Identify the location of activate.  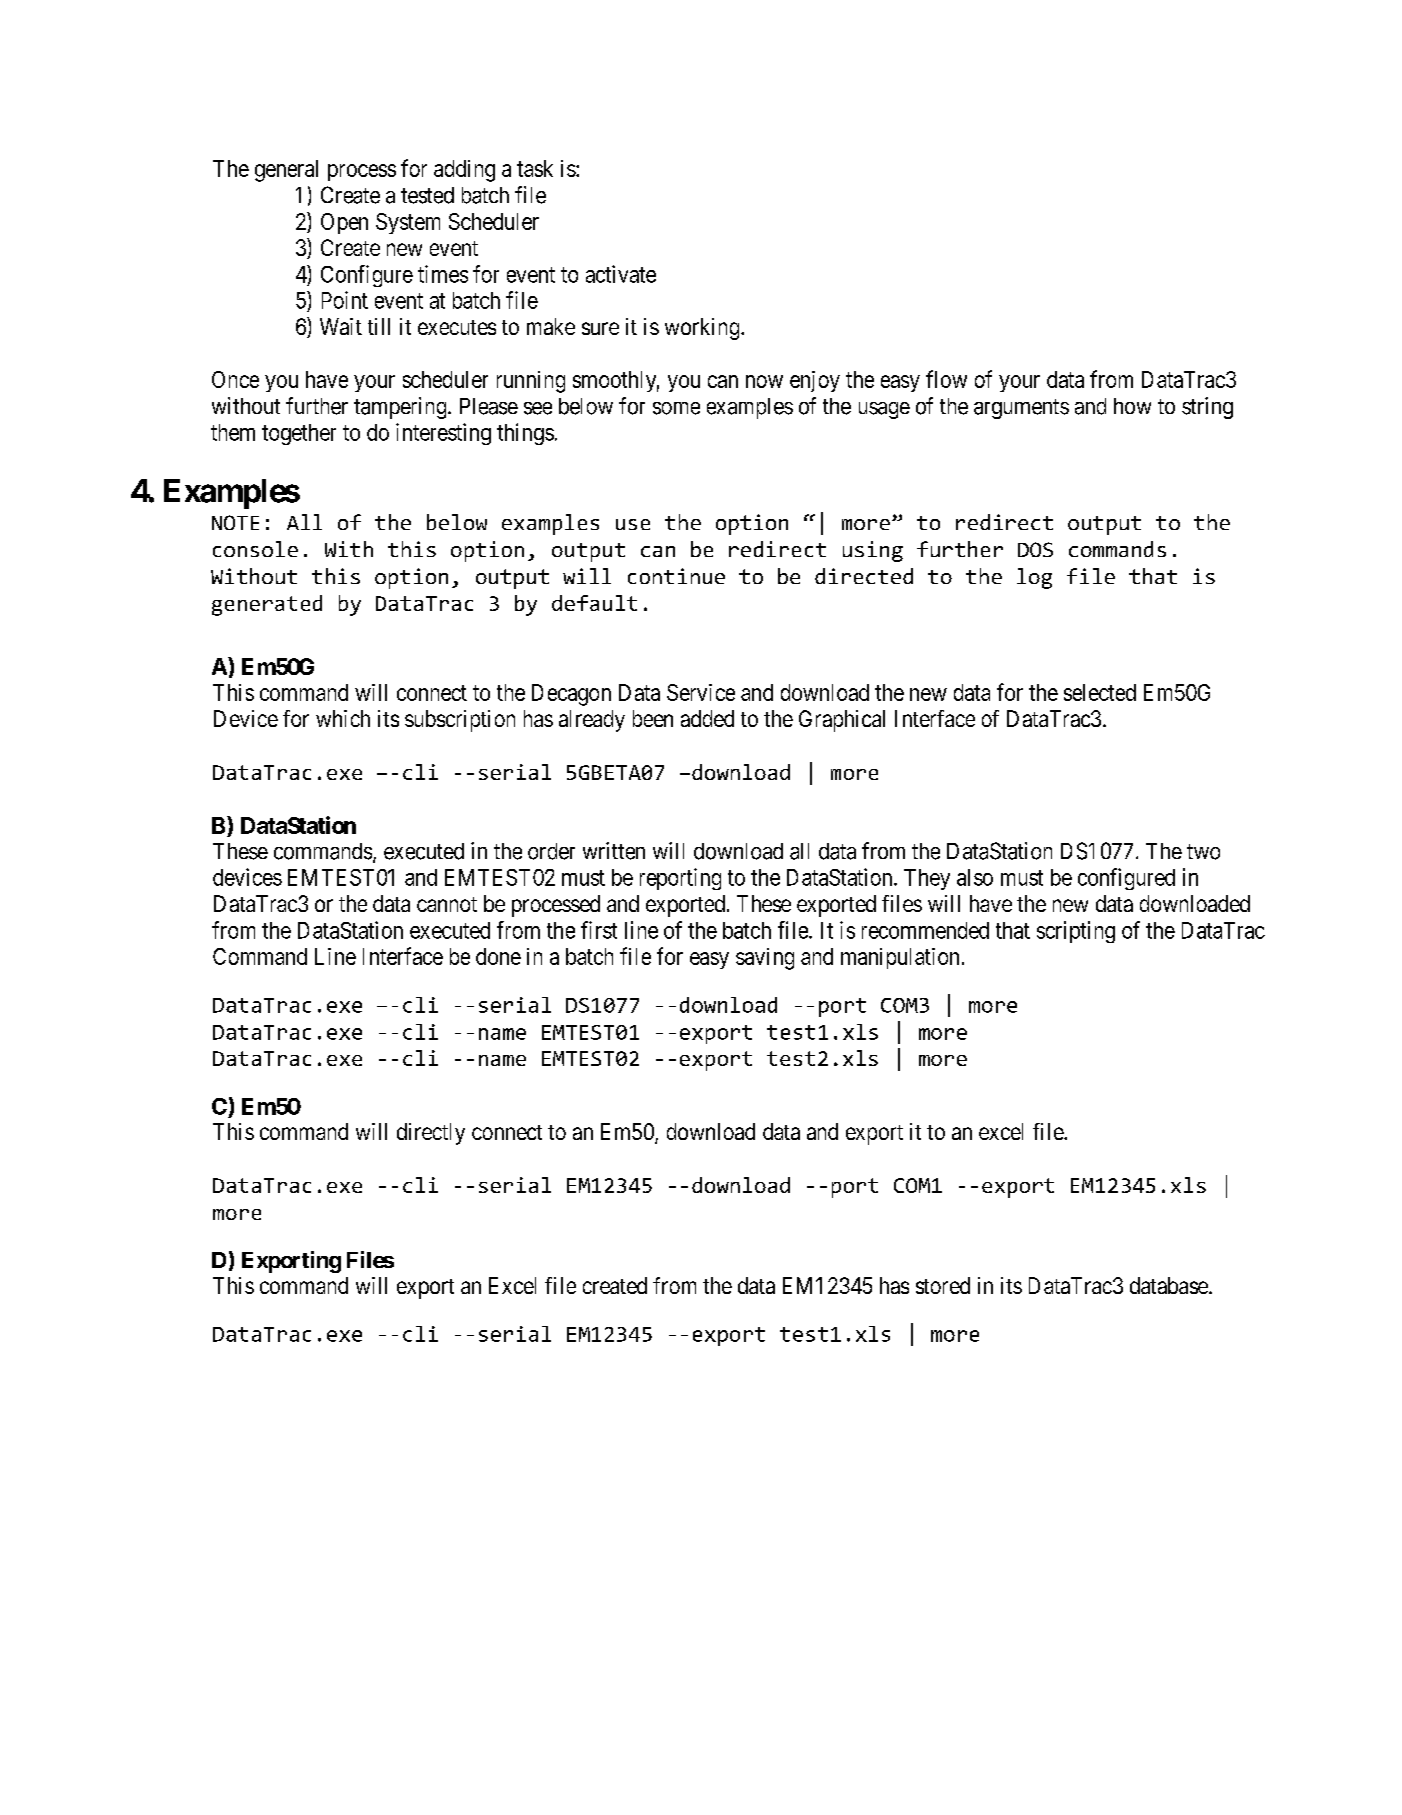
(621, 274).
